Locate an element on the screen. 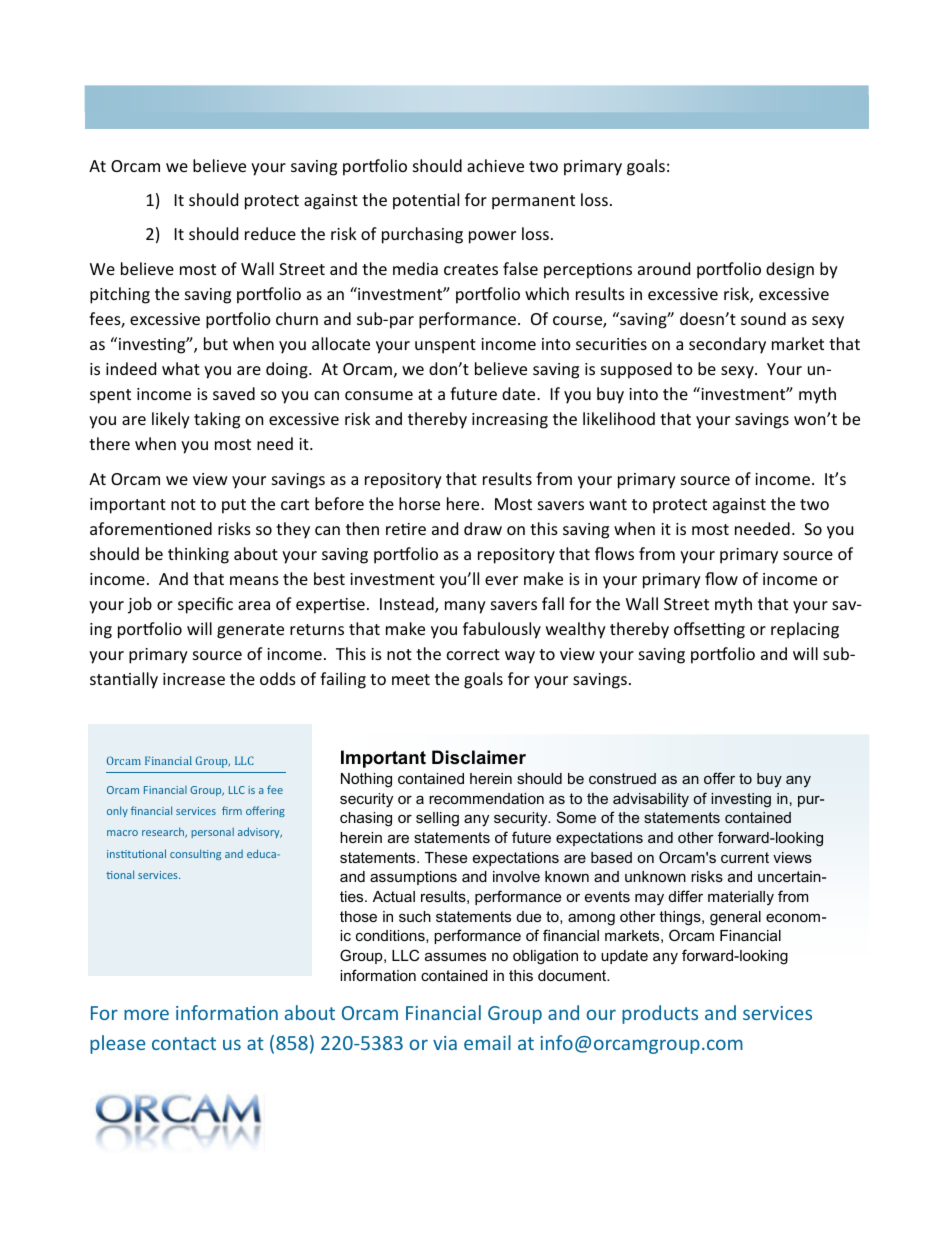  research is located at coordinates (164, 832).
